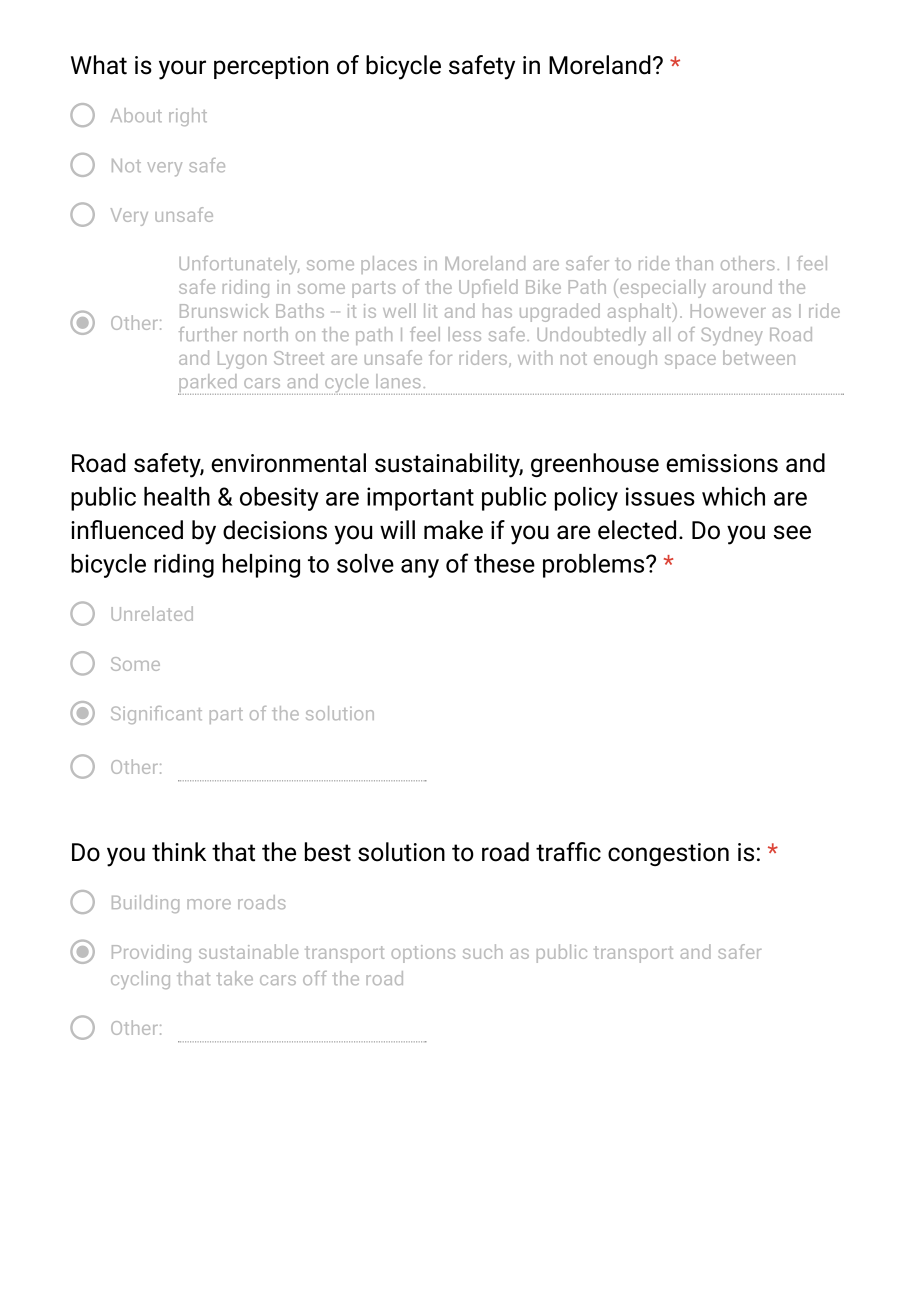 The image size is (924, 1308). I want to click on options, so click(423, 954).
